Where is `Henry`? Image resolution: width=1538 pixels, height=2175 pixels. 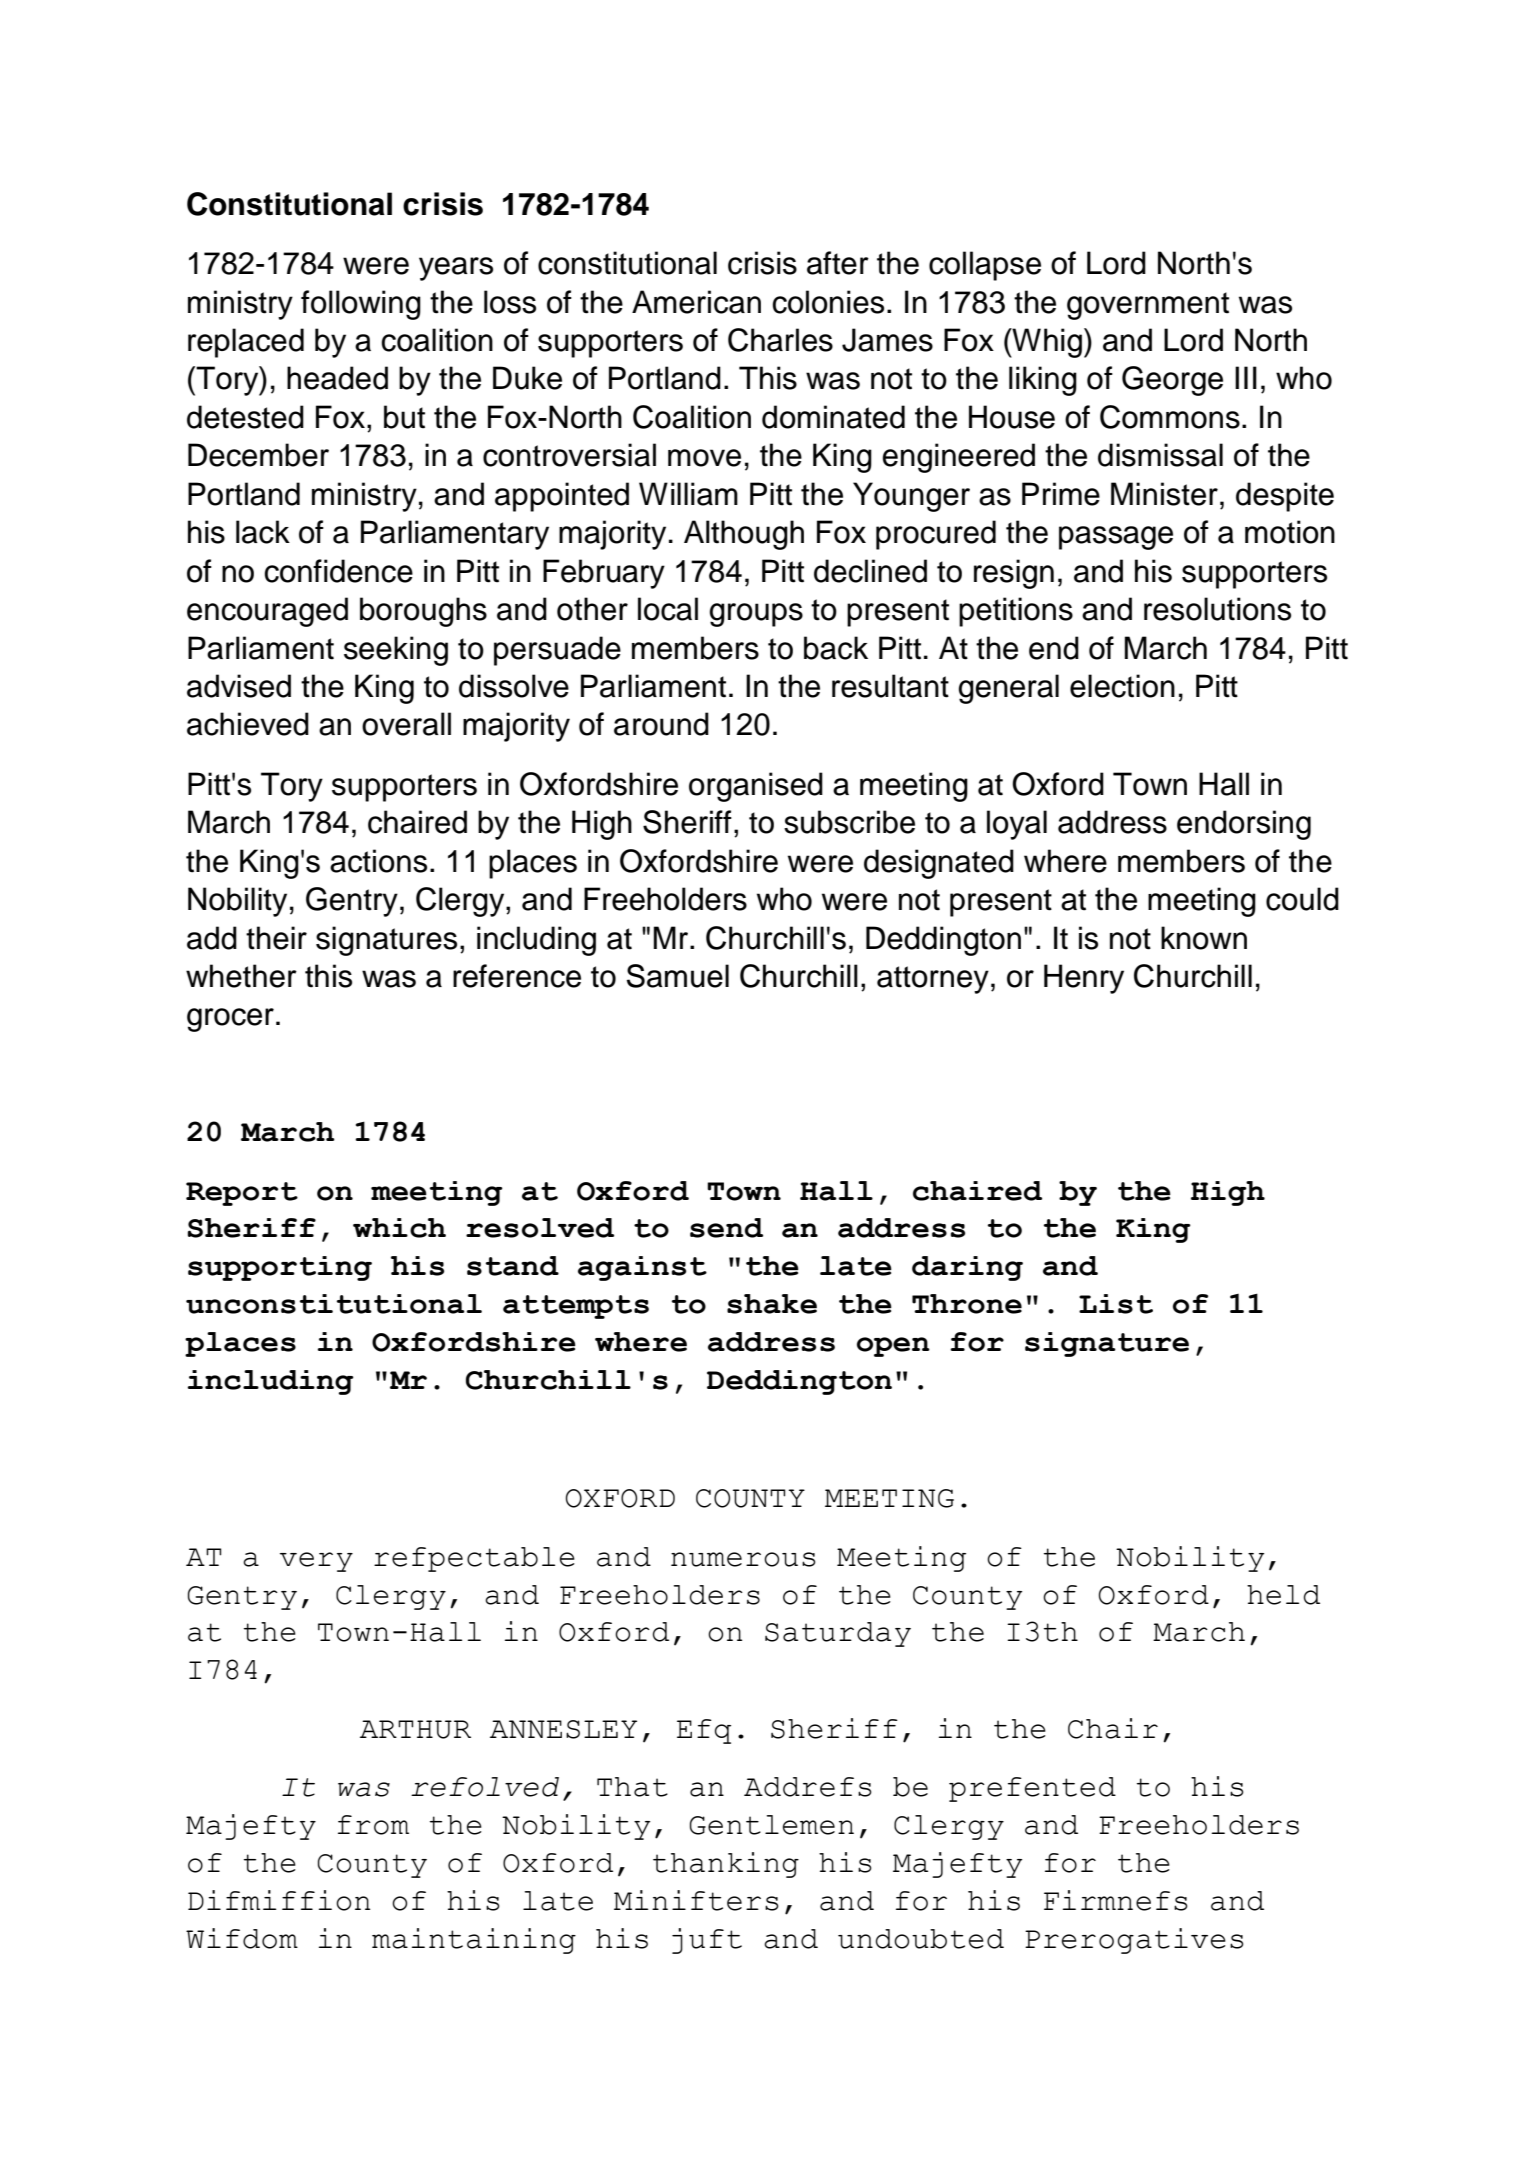
Henry is located at coordinates (1084, 979).
